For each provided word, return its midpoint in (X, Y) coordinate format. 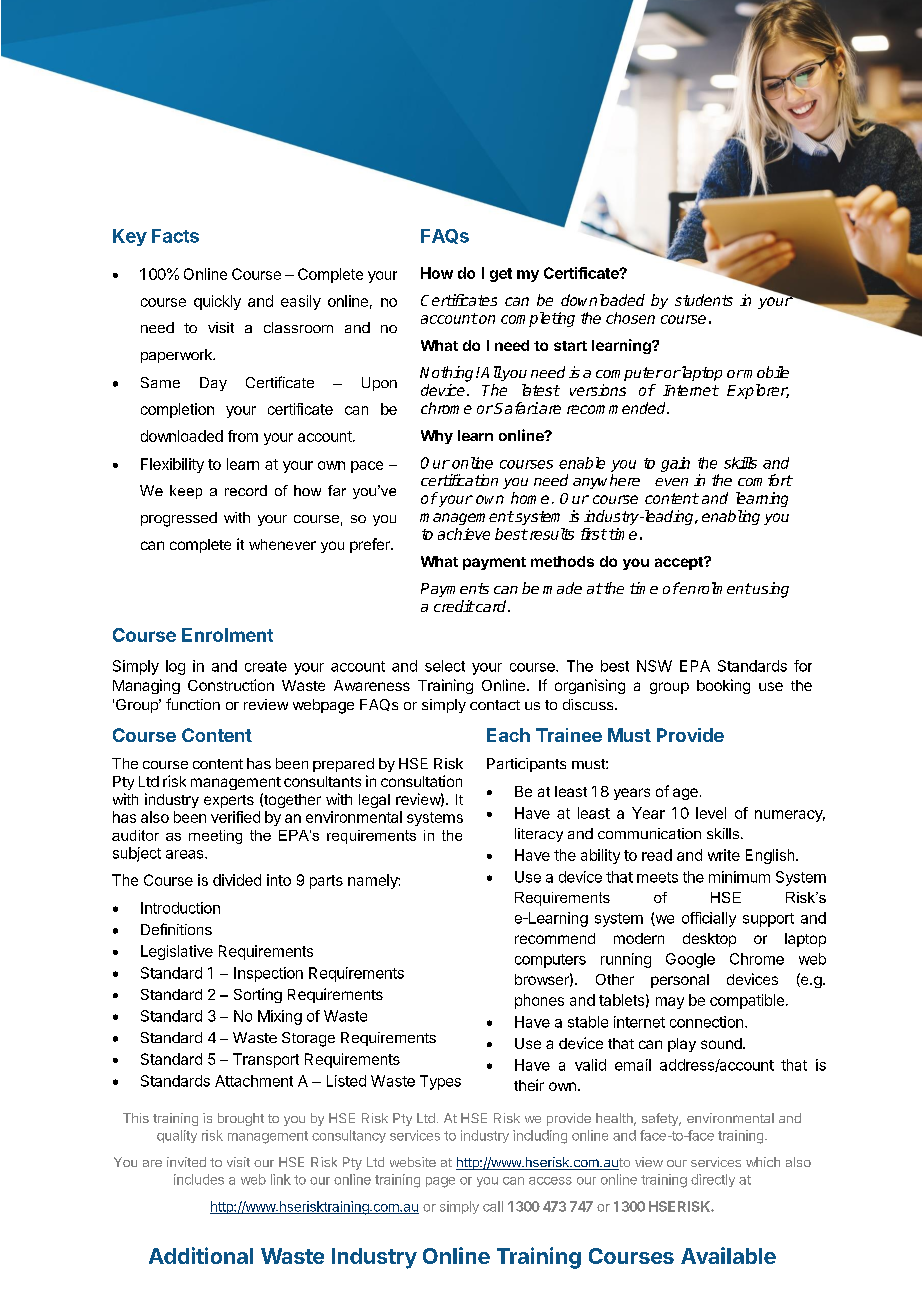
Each (508, 735)
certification (459, 480)
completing (538, 319)
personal (680, 981)
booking (723, 686)
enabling (731, 517)
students (704, 300)
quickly (217, 302)
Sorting (258, 995)
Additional (201, 1255)
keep (186, 492)
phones (539, 1001)
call (493, 1206)
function (193, 704)
